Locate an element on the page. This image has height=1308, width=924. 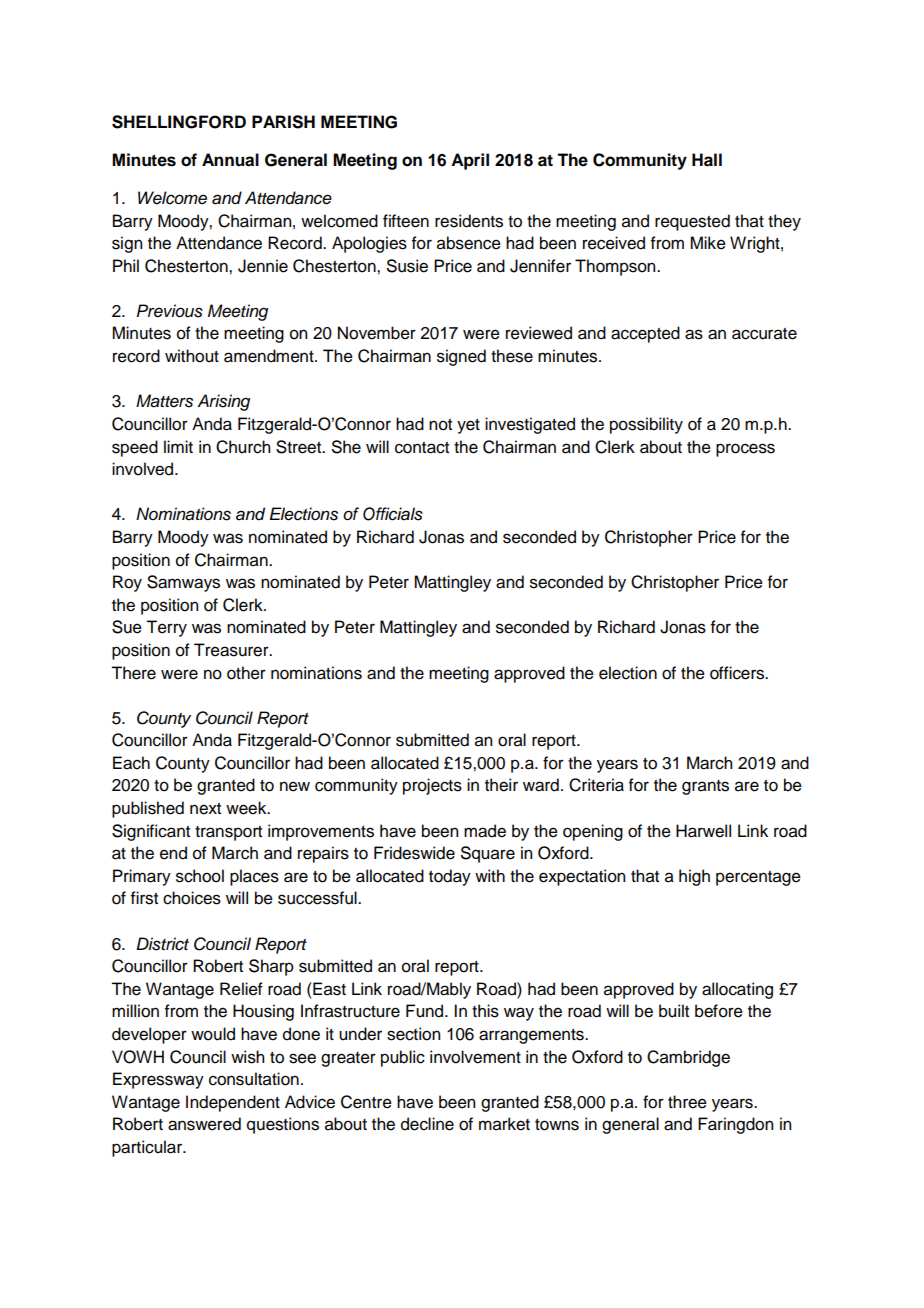
possibility is located at coordinates (646, 425).
